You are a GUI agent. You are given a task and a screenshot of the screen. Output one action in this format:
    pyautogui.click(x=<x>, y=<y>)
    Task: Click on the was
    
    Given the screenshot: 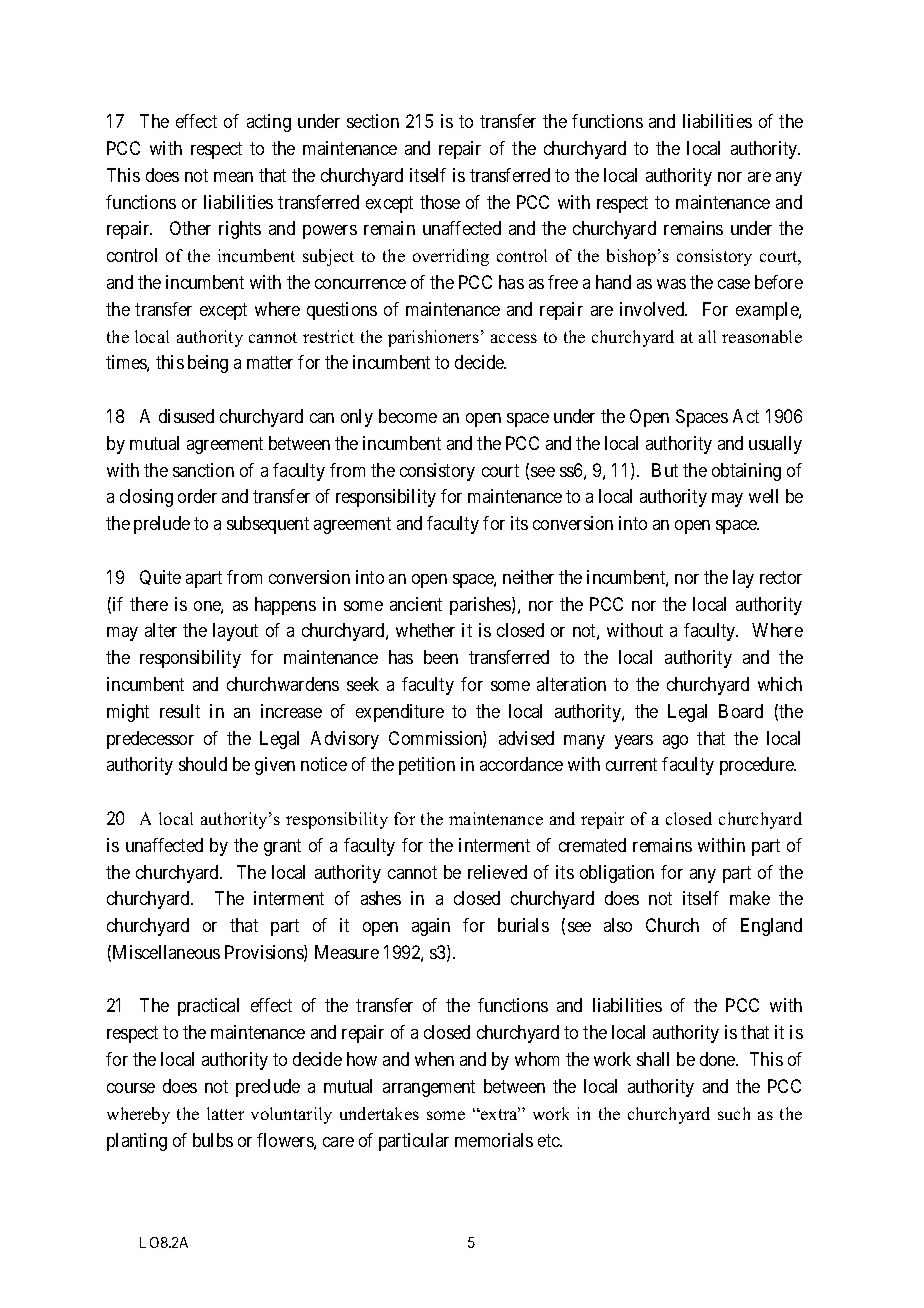 What is the action you would take?
    pyautogui.click(x=671, y=284)
